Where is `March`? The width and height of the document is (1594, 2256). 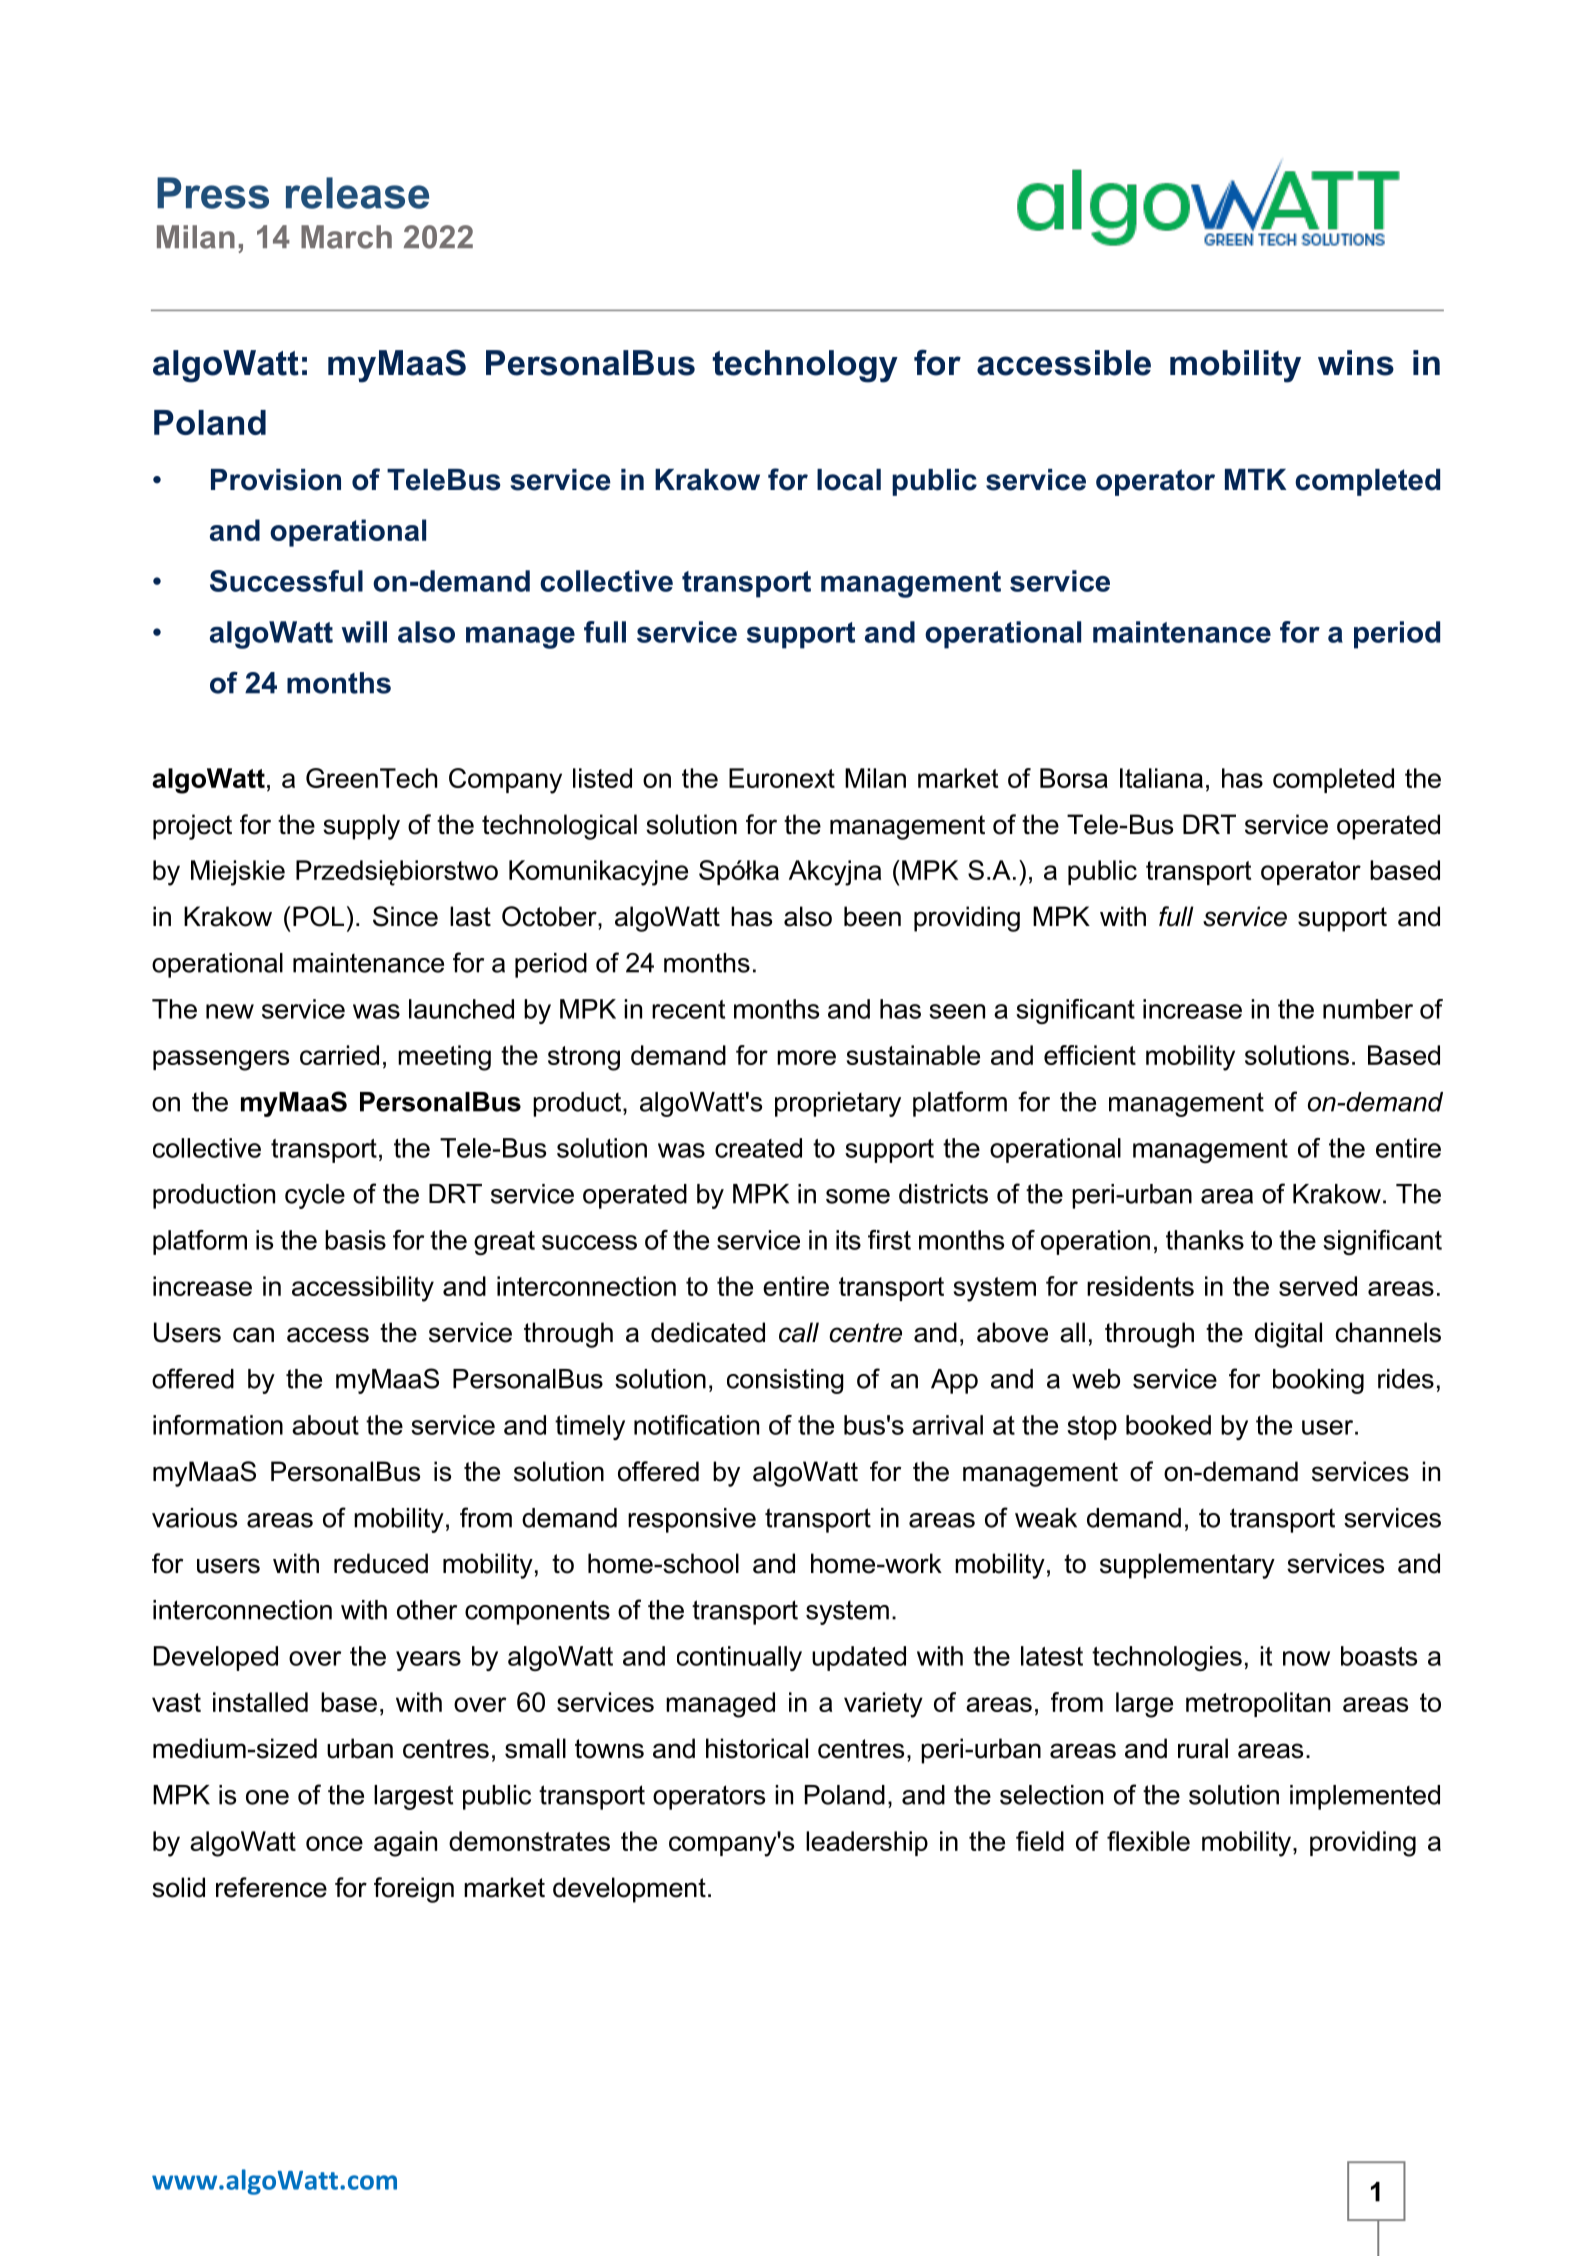
March is located at coordinates (346, 237).
